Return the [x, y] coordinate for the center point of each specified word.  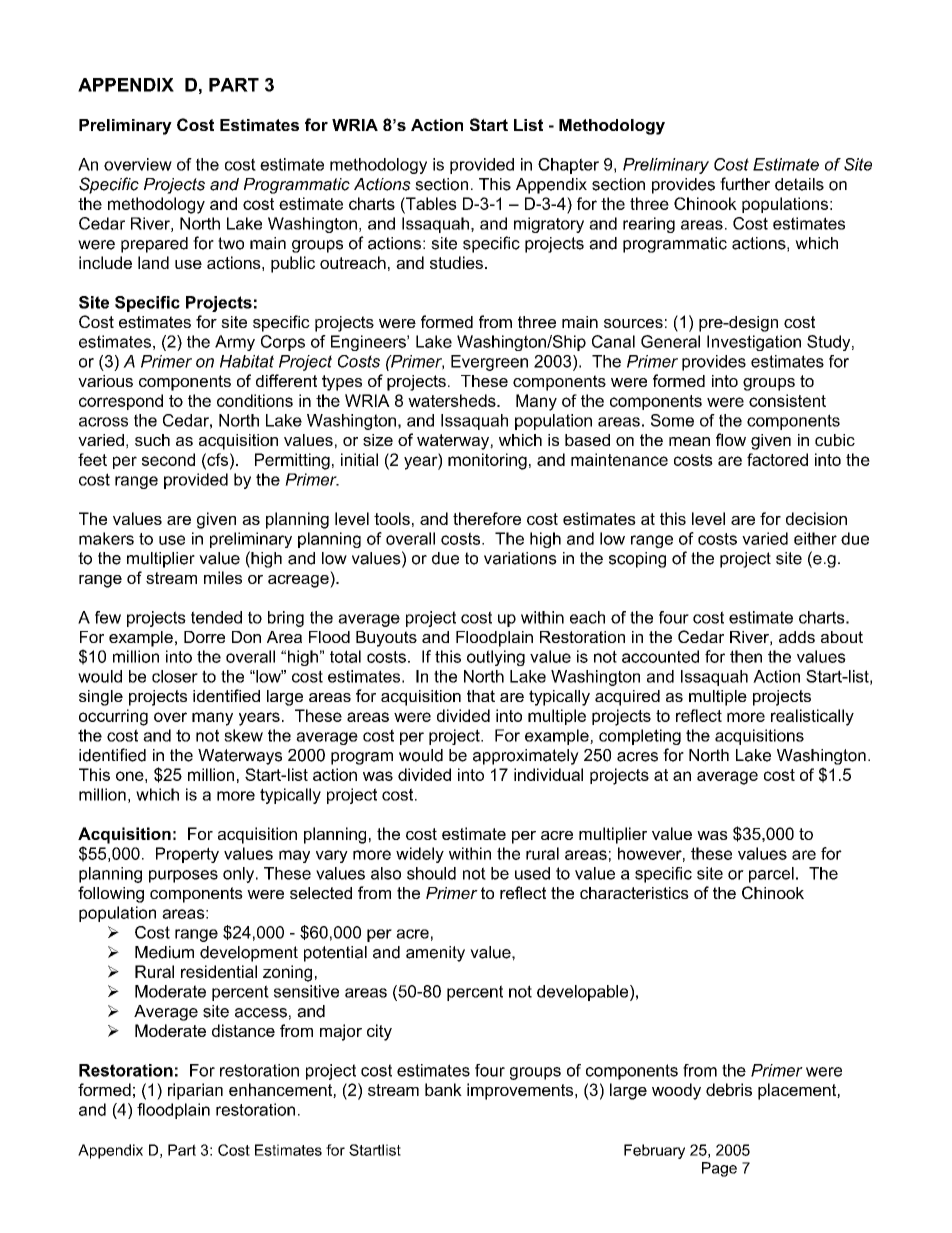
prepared [154, 245]
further [745, 184]
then [746, 656]
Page [719, 1169]
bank [443, 1089]
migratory [549, 225]
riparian [195, 1091]
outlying [496, 658]
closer [175, 676]
